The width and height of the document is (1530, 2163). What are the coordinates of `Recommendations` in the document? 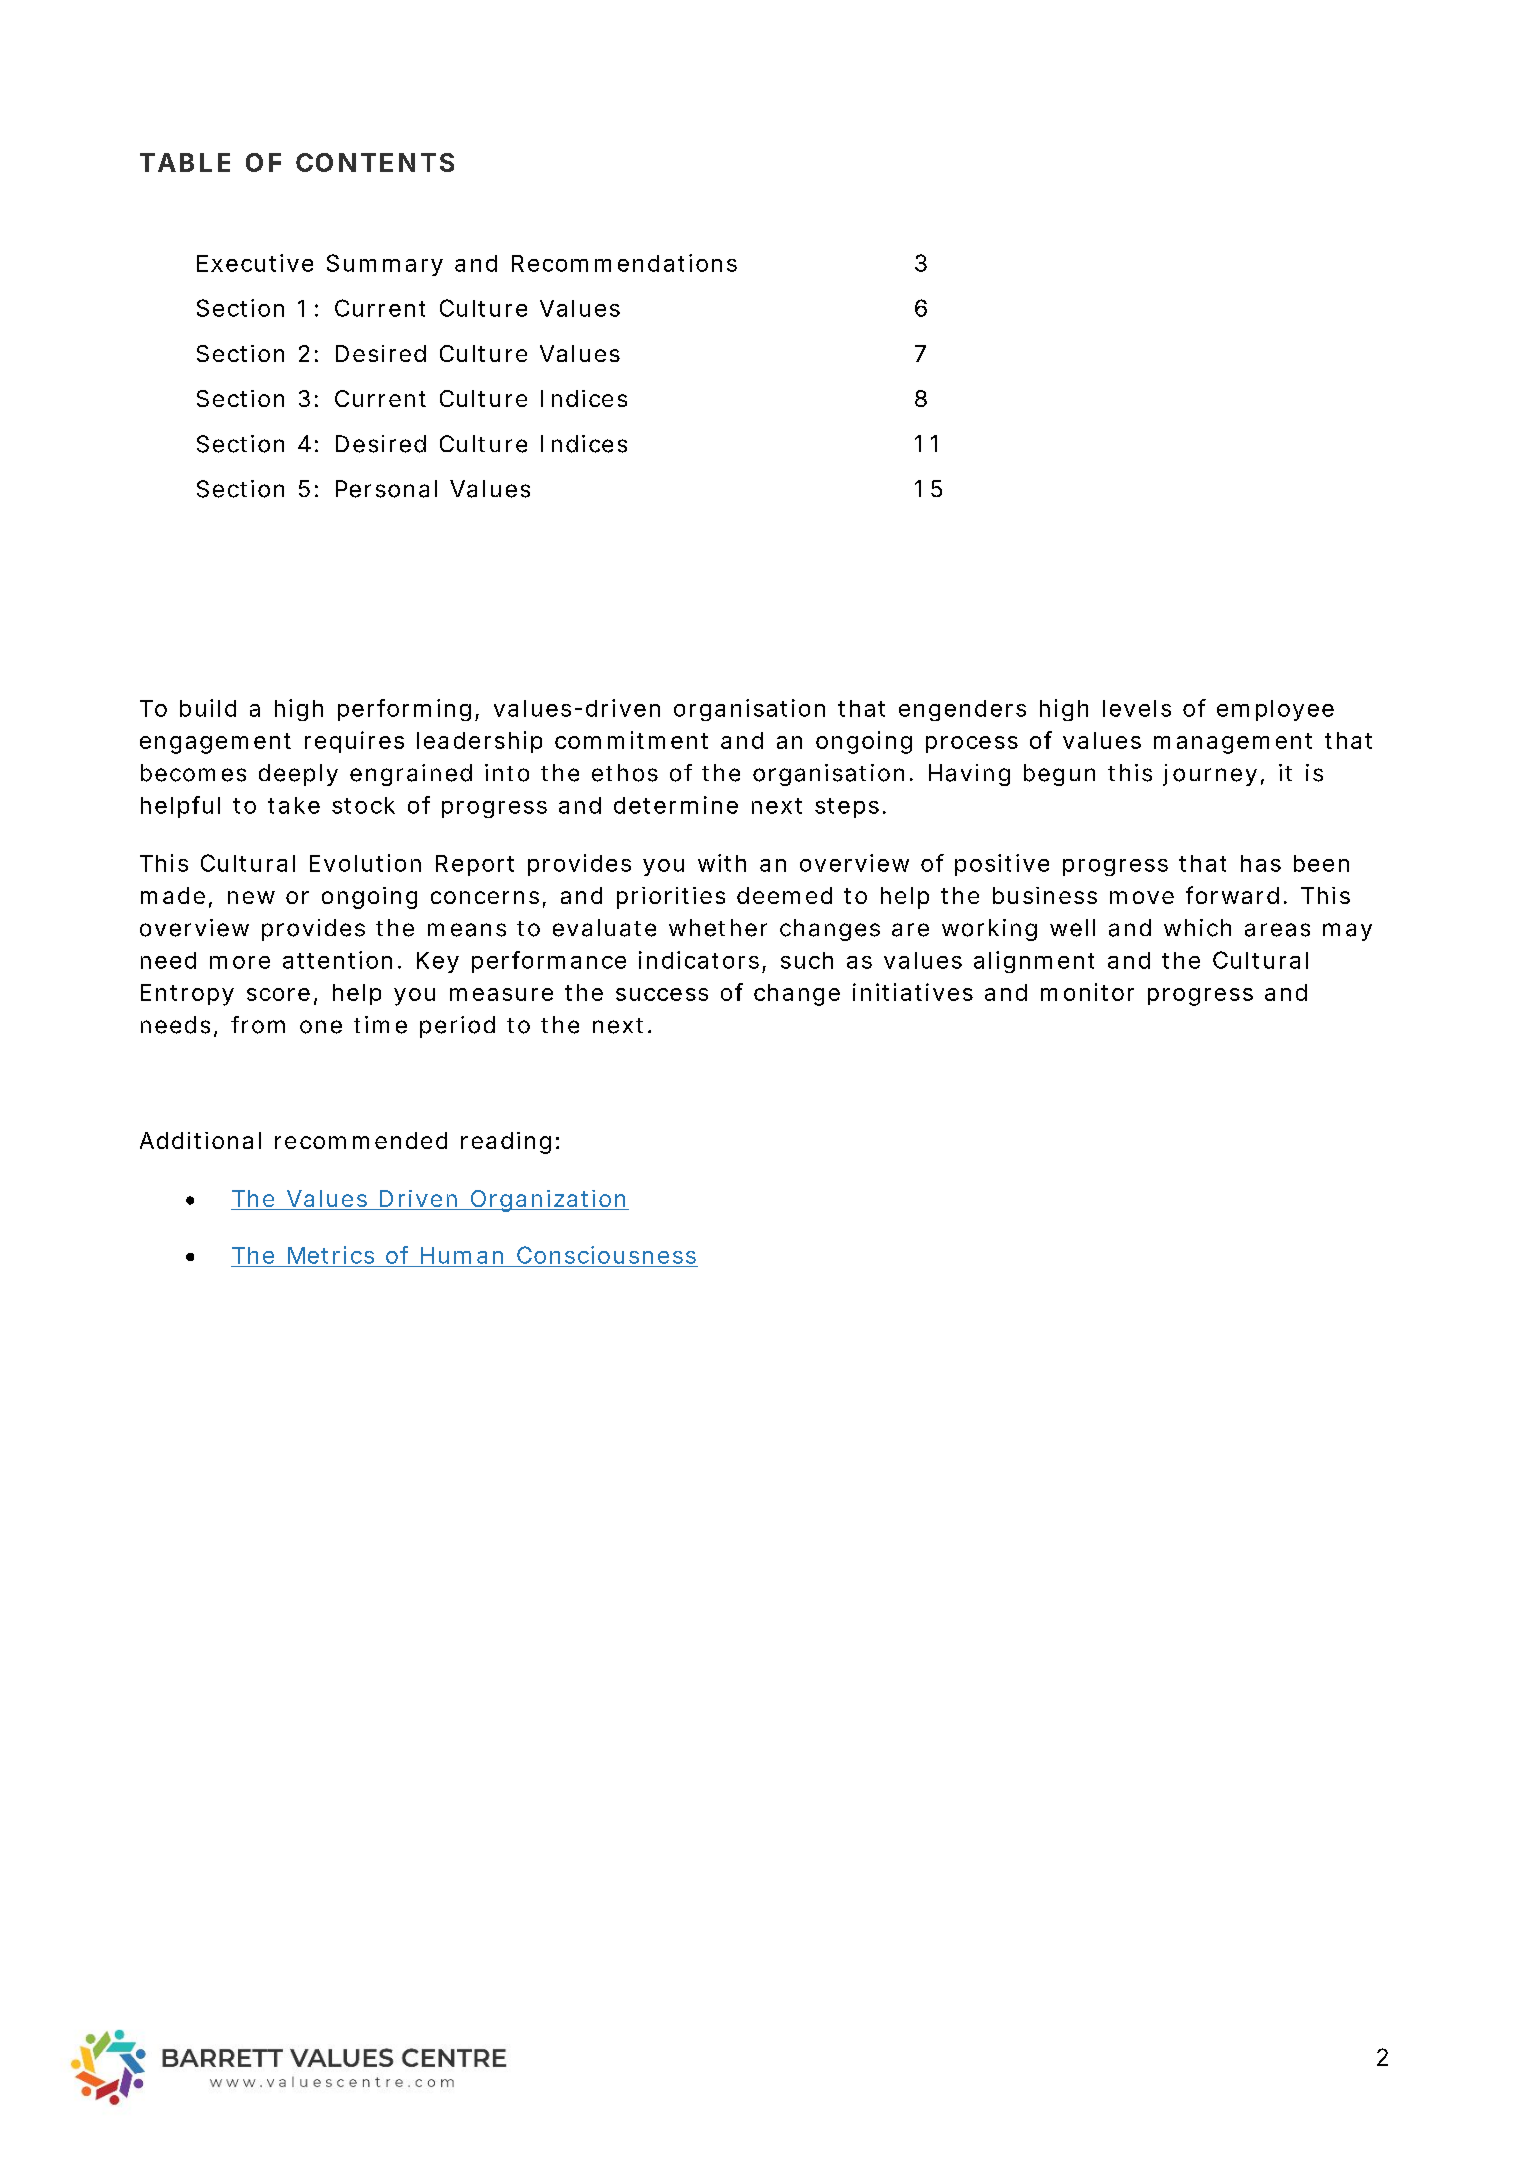 It's located at (624, 263).
